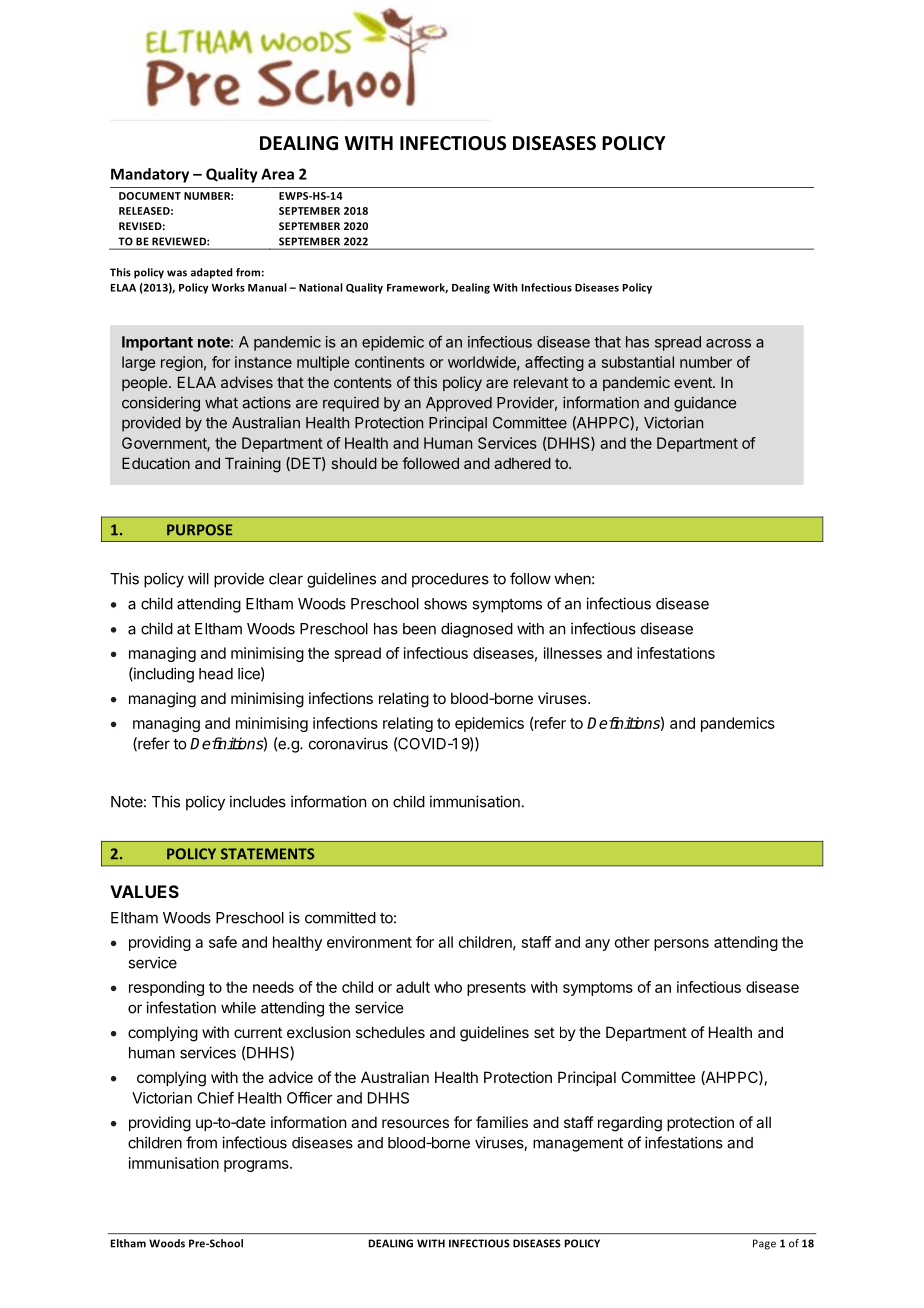  Describe the element at coordinates (477, 630) in the screenshot. I see `diagnosed` at that location.
